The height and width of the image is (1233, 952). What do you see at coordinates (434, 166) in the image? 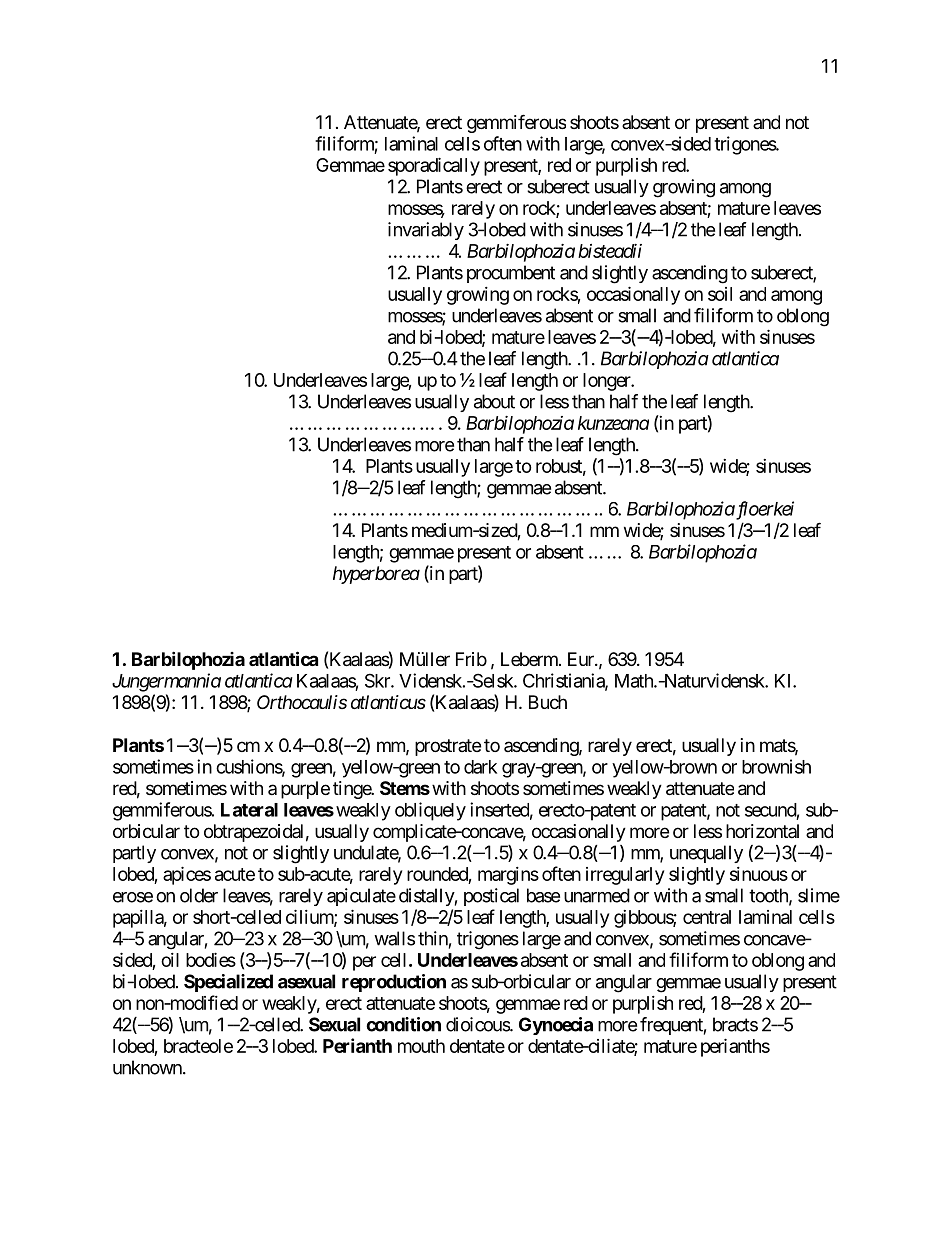
I see `sporadically` at bounding box center [434, 166].
